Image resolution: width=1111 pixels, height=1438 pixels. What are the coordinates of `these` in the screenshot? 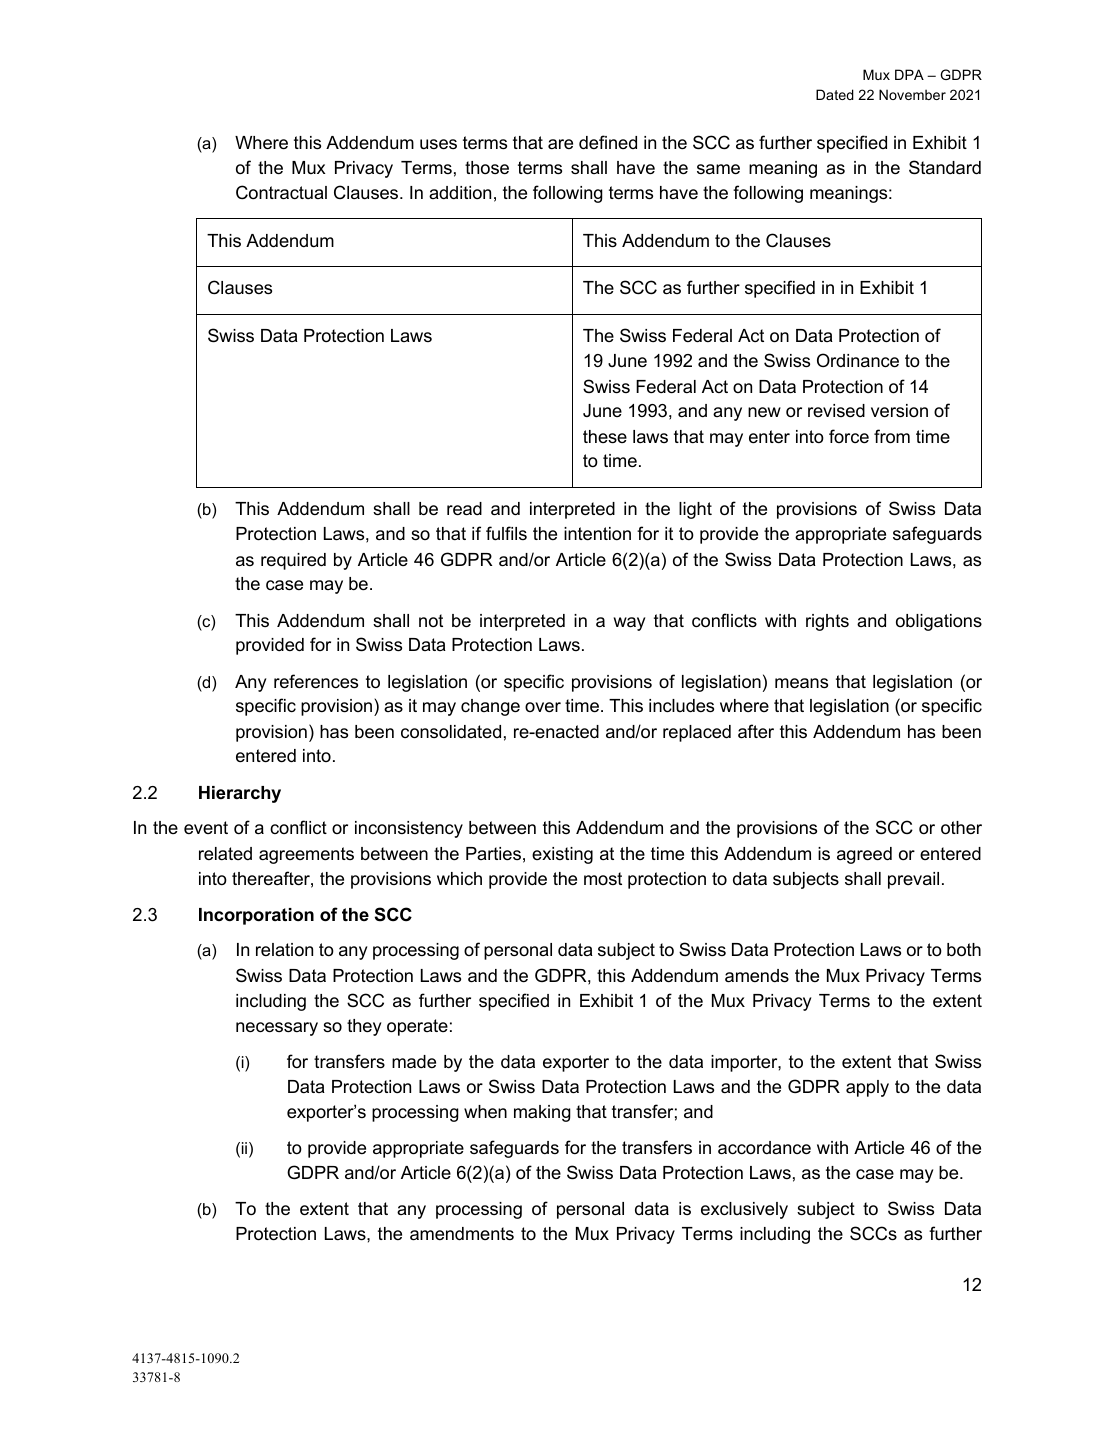 It's located at (605, 436).
